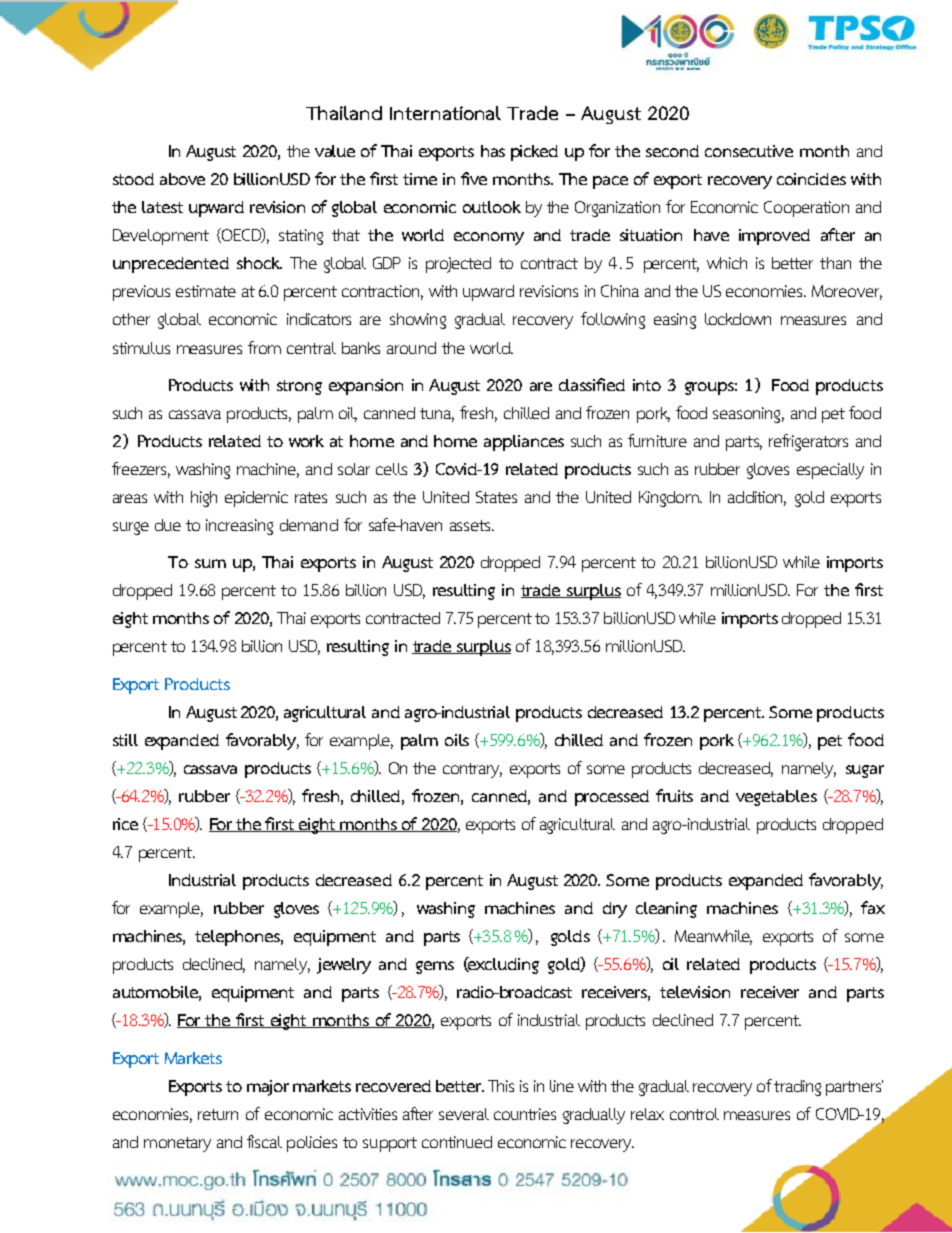  What do you see at coordinates (776, 798) in the image?
I see `vegetables` at bounding box center [776, 798].
